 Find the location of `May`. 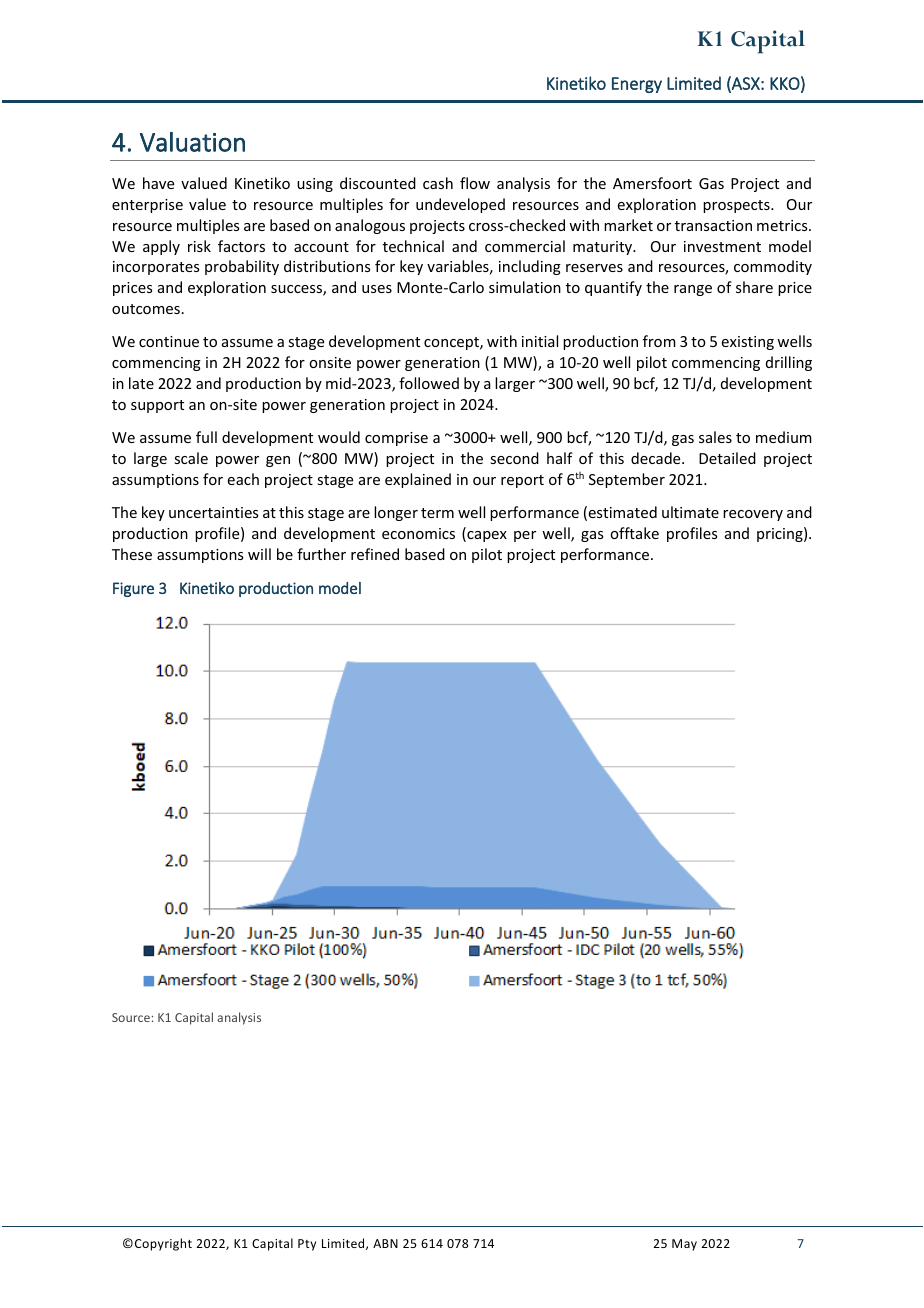

May is located at coordinates (684, 1245).
